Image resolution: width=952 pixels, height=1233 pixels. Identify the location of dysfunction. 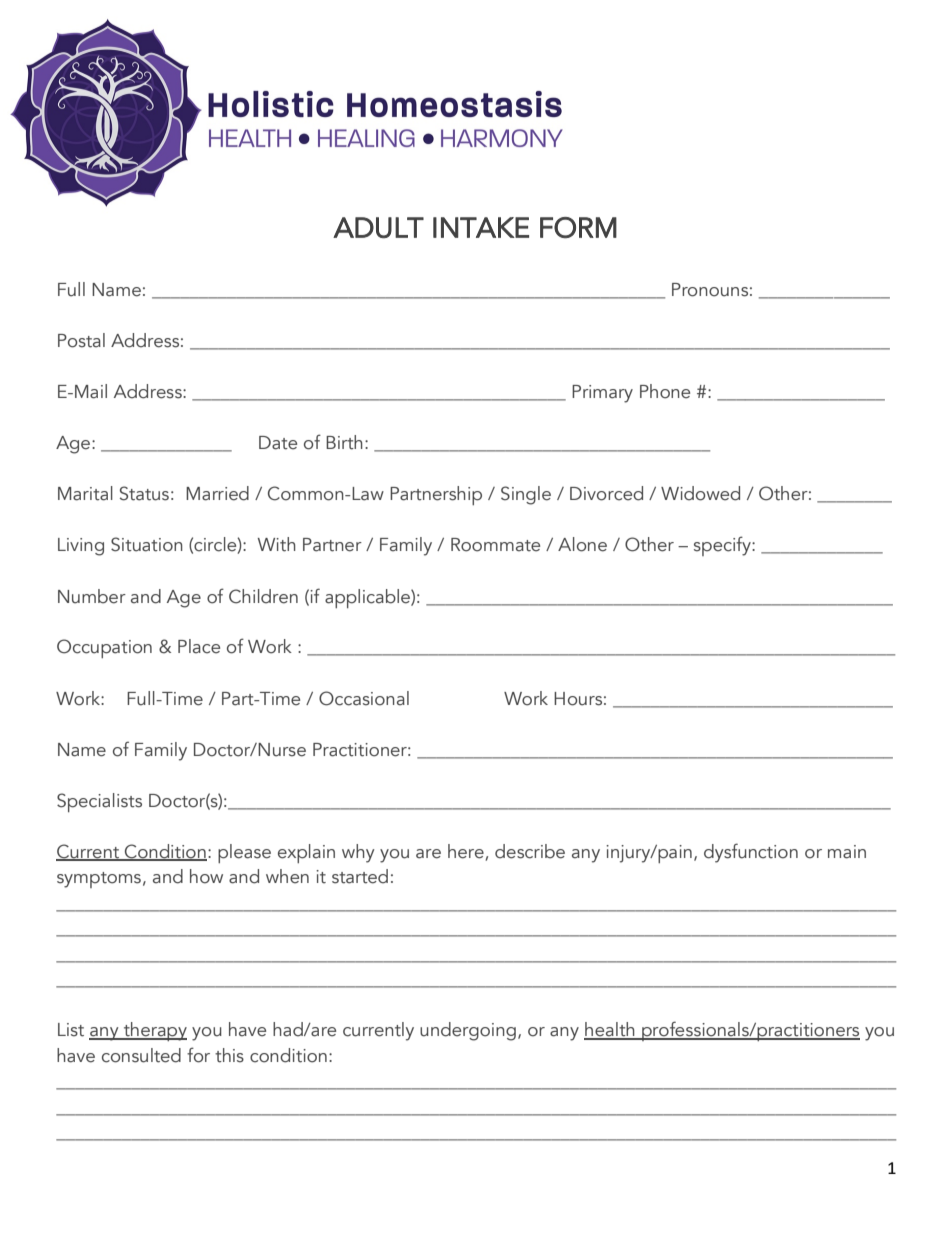
(751, 853).
